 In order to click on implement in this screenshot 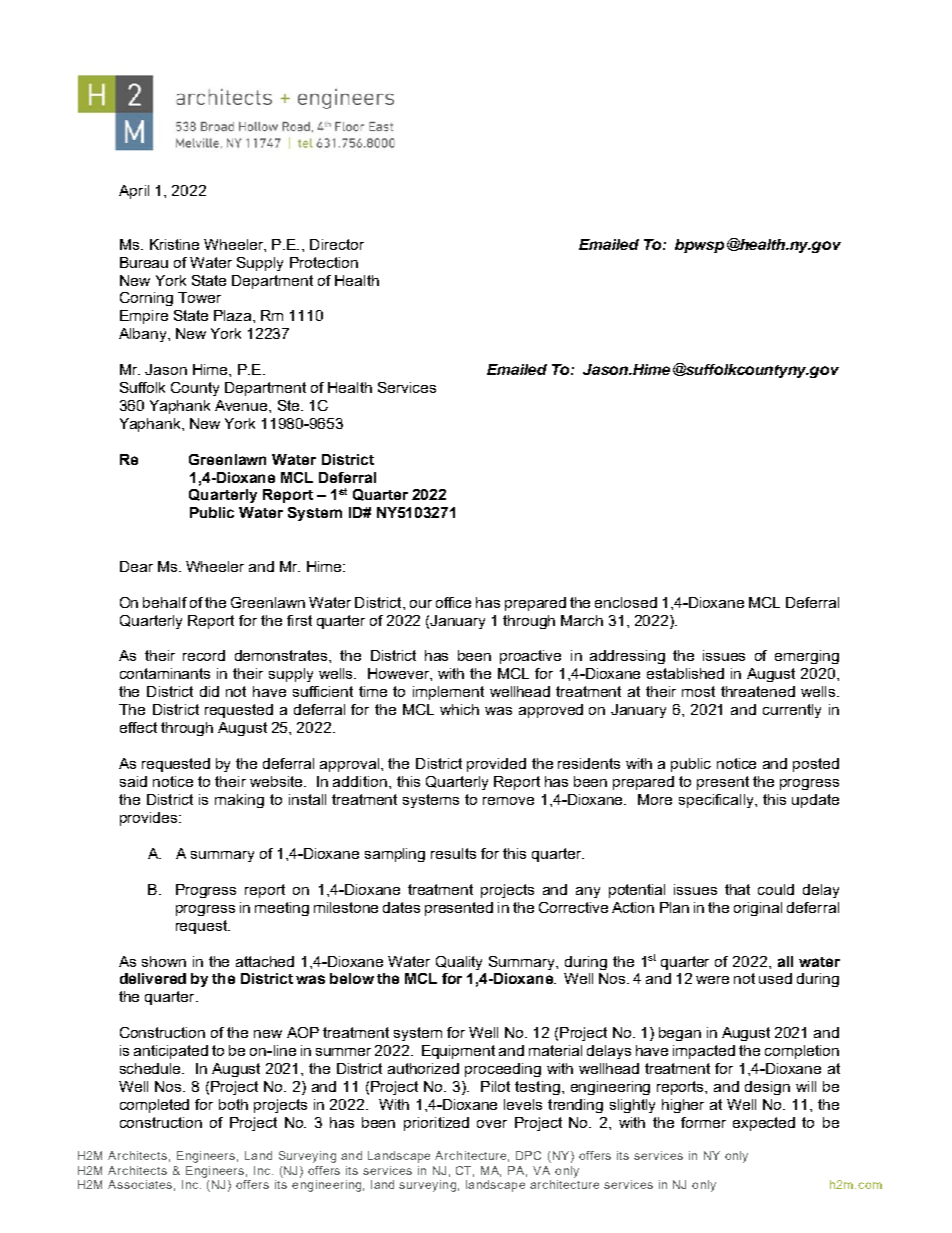, I will do `click(448, 693)`.
